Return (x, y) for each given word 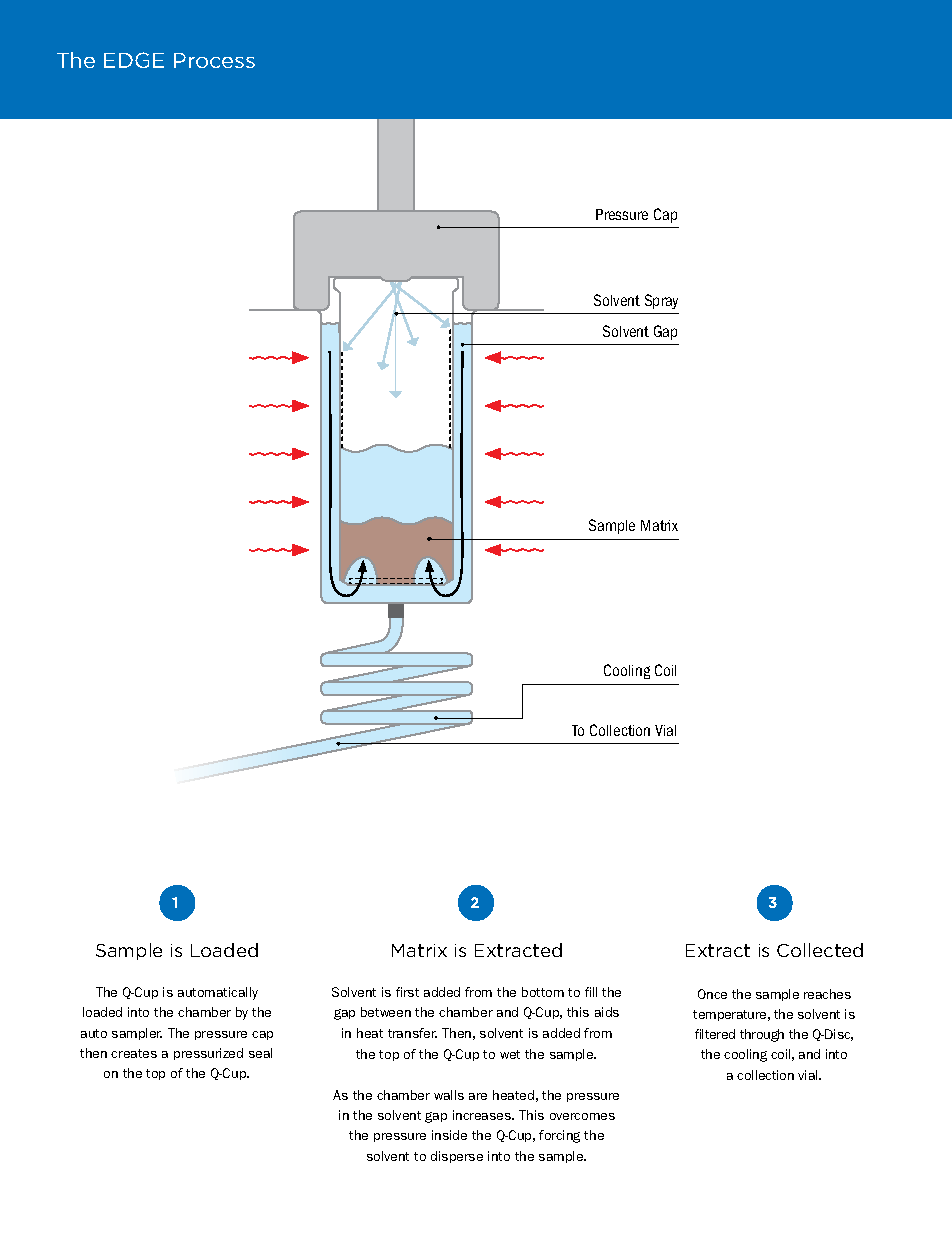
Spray (661, 301)
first (407, 992)
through (762, 1035)
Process (214, 60)
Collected (820, 950)
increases (483, 1115)
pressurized (208, 1054)
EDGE (134, 60)
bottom (543, 992)
